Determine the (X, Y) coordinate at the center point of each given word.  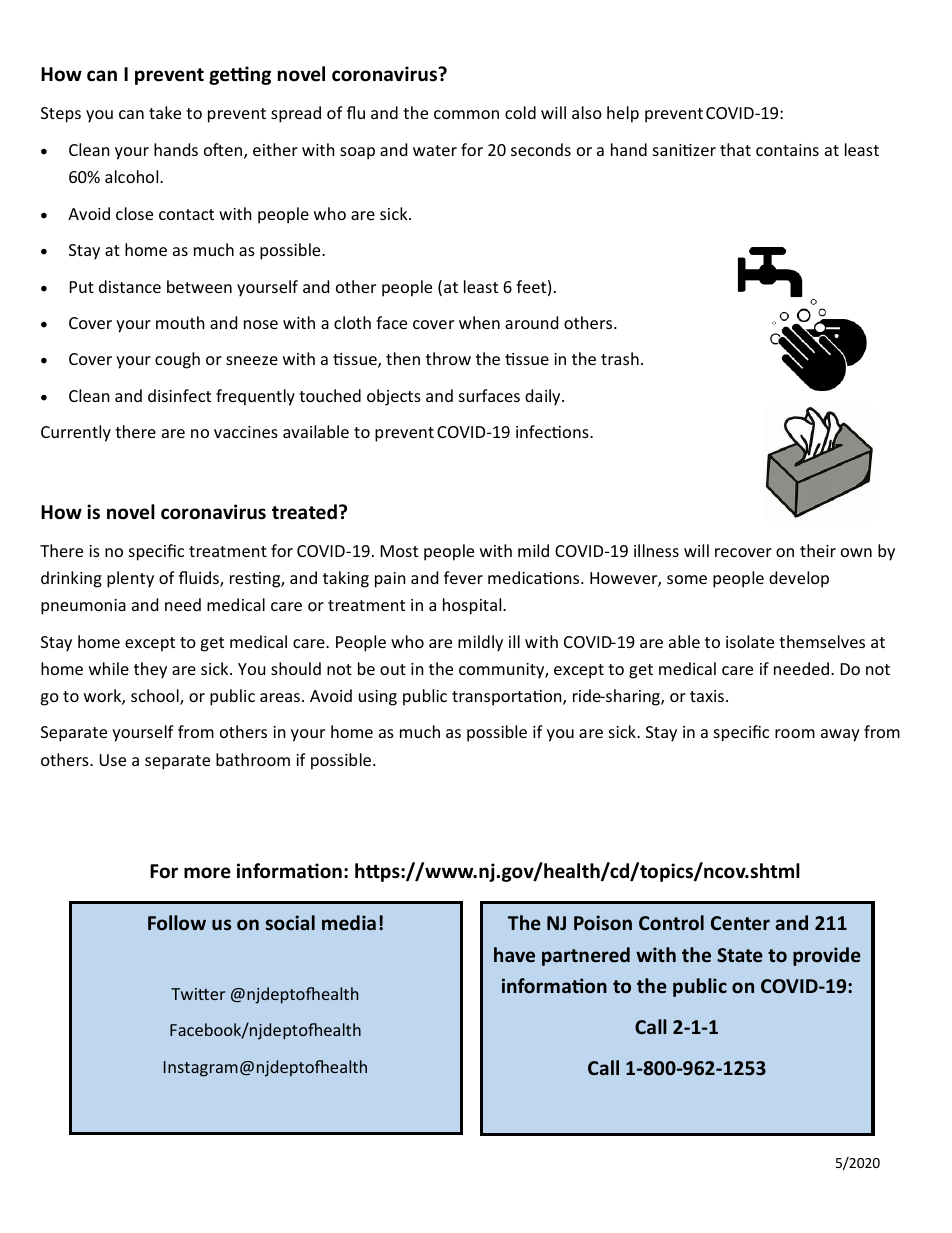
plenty (130, 579)
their (818, 550)
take (165, 112)
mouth (180, 322)
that (735, 149)
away (840, 735)
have (514, 954)
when (479, 322)
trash (620, 358)
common (466, 114)
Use (112, 760)
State (740, 955)
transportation (508, 698)
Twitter (198, 994)
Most (399, 551)
